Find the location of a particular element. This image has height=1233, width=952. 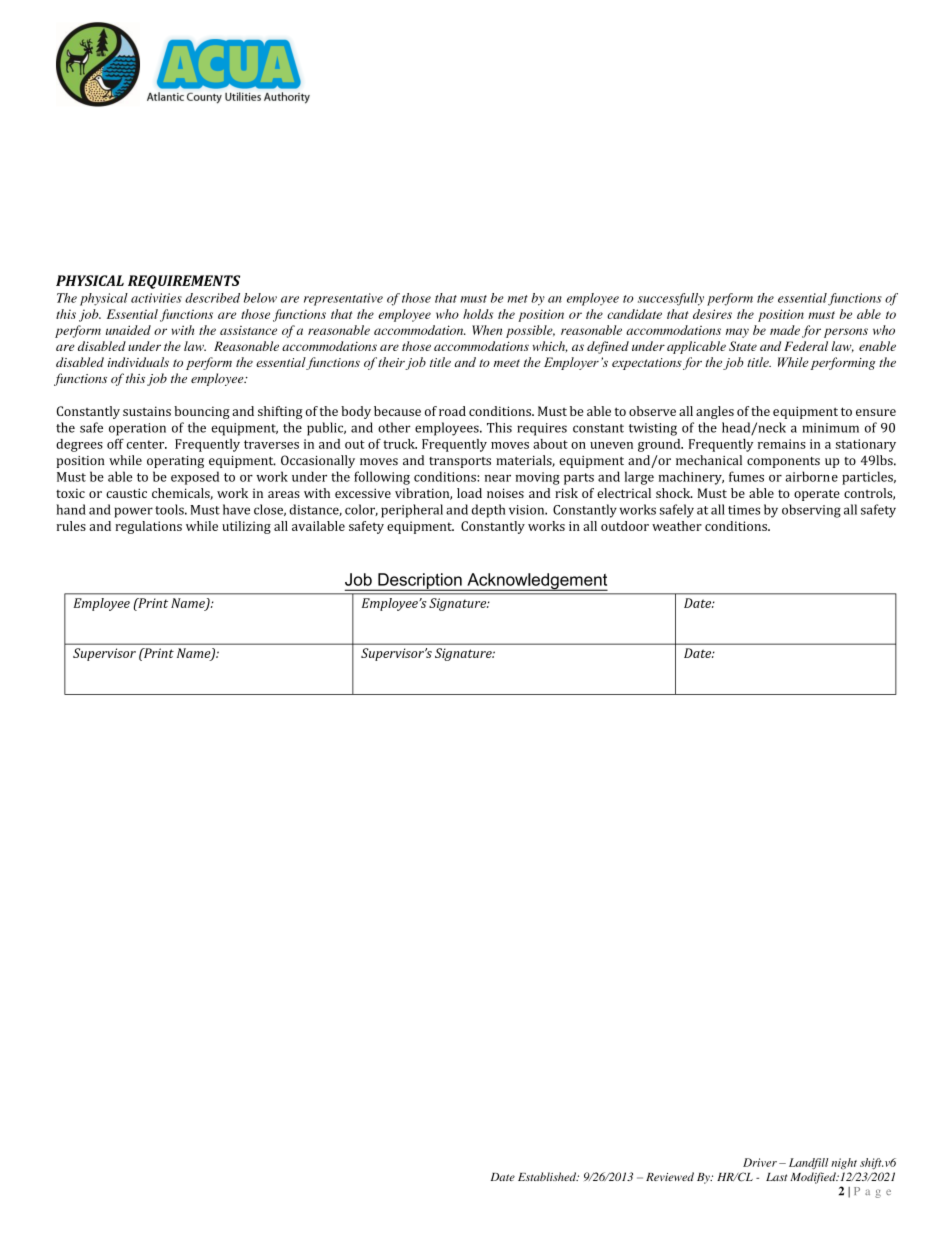

Acknowledgement is located at coordinates (536, 582).
